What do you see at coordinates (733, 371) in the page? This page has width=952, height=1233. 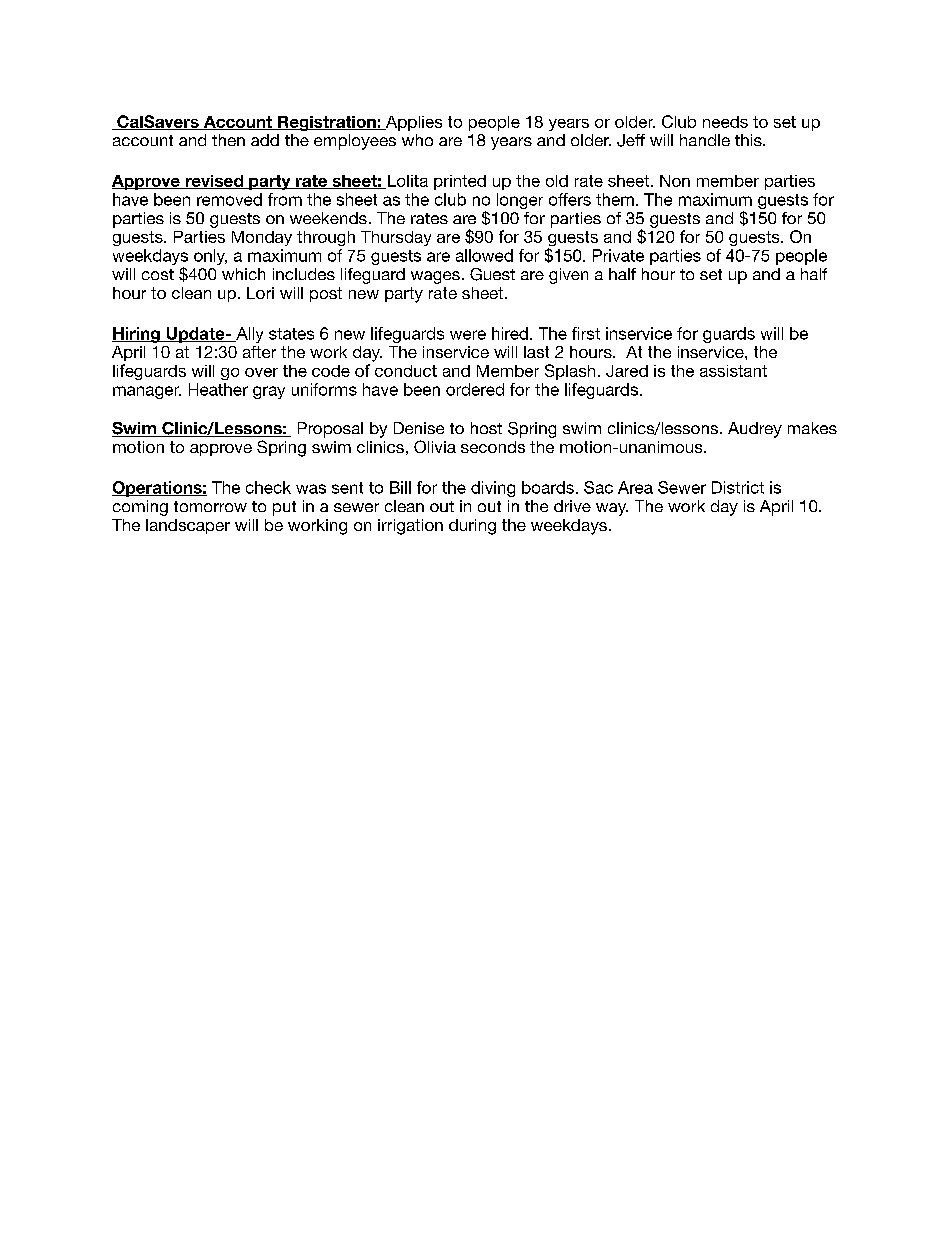 I see `assistant` at bounding box center [733, 371].
